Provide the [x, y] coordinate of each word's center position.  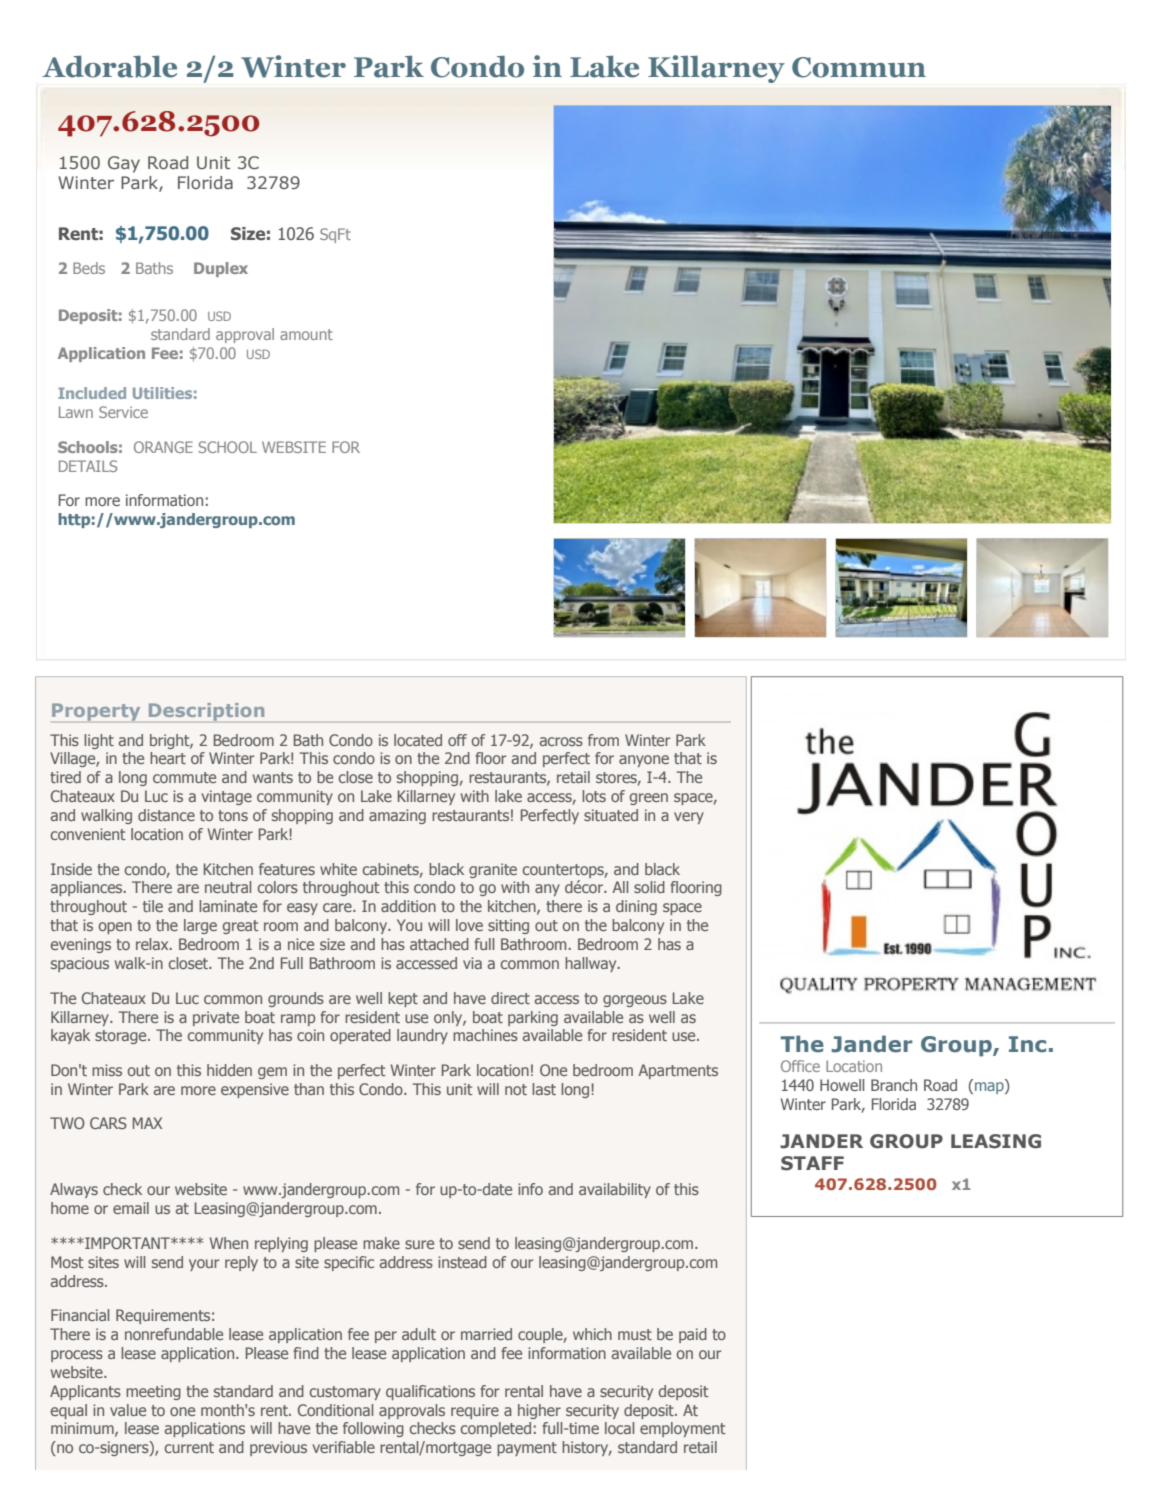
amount [306, 334]
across [561, 741]
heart [168, 758]
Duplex [221, 269]
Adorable [109, 66]
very [689, 818]
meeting [153, 1392]
